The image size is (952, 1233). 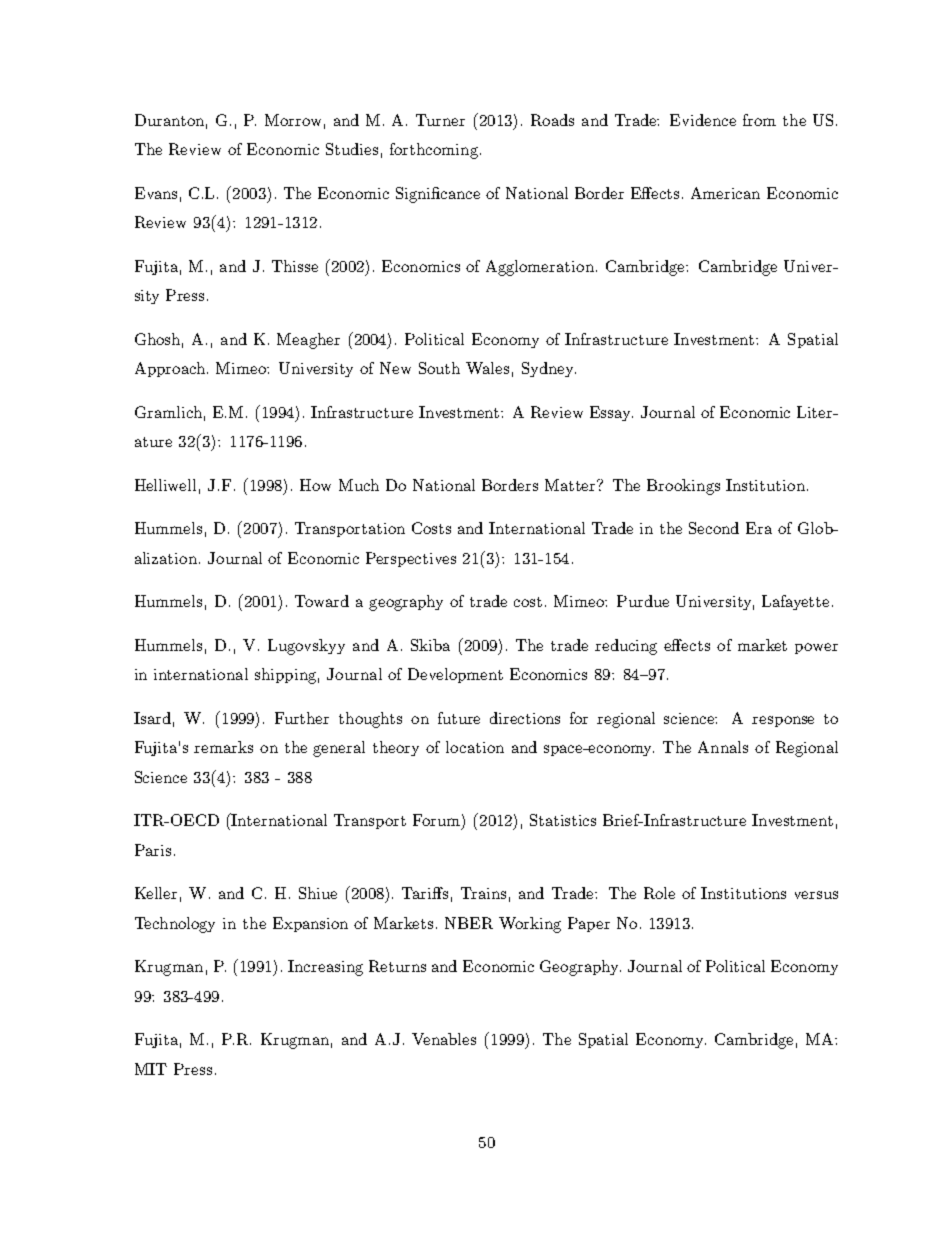 What do you see at coordinates (571, 485) in the document?
I see `Matter` at bounding box center [571, 485].
